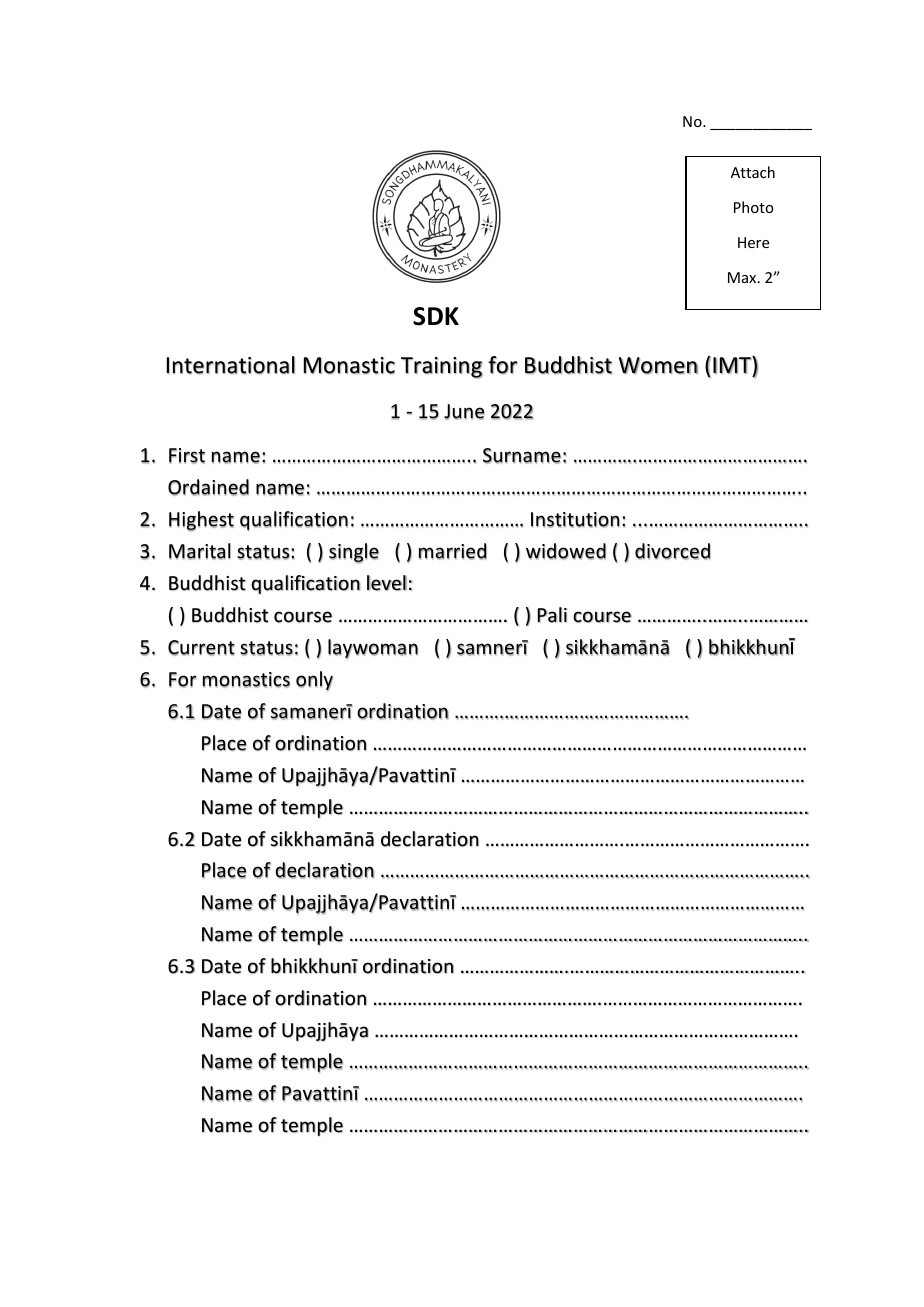  What do you see at coordinates (208, 487) in the image?
I see `Ordained` at bounding box center [208, 487].
